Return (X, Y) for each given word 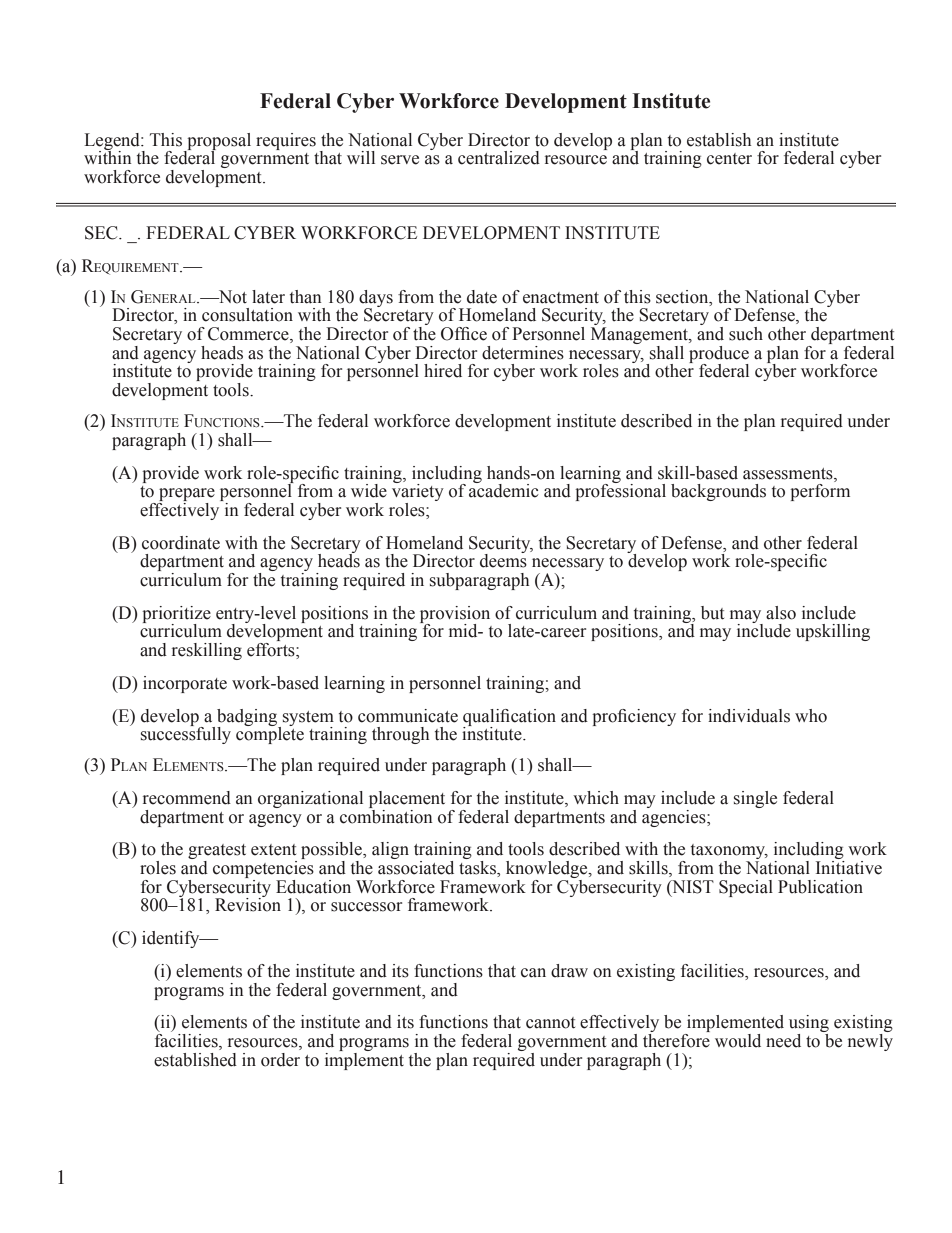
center (729, 159)
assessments (789, 474)
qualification (509, 718)
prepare (186, 496)
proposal (218, 142)
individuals (749, 716)
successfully (186, 734)
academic (504, 490)
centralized (499, 158)
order (280, 1060)
